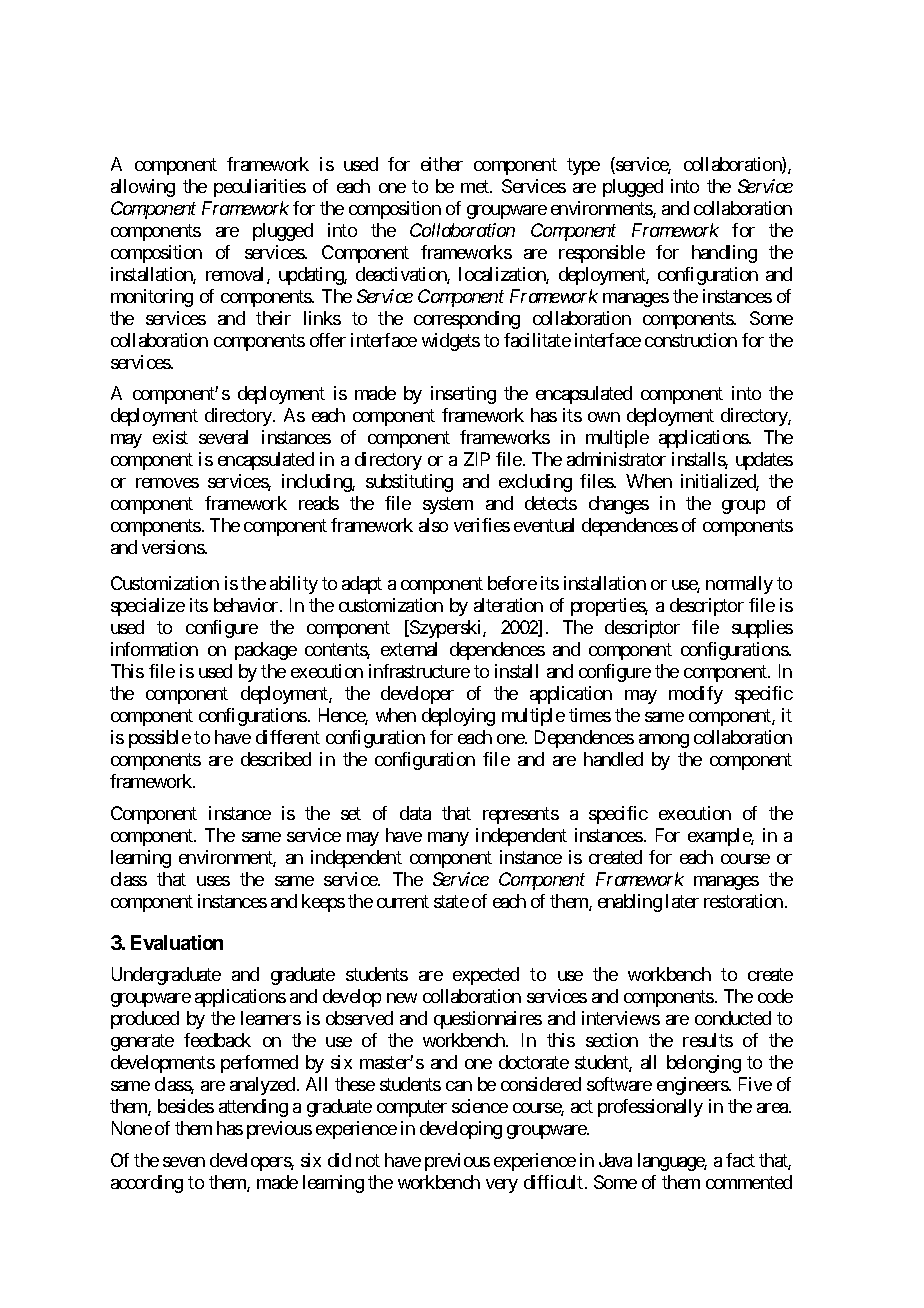  I want to click on updates, so click(764, 461).
